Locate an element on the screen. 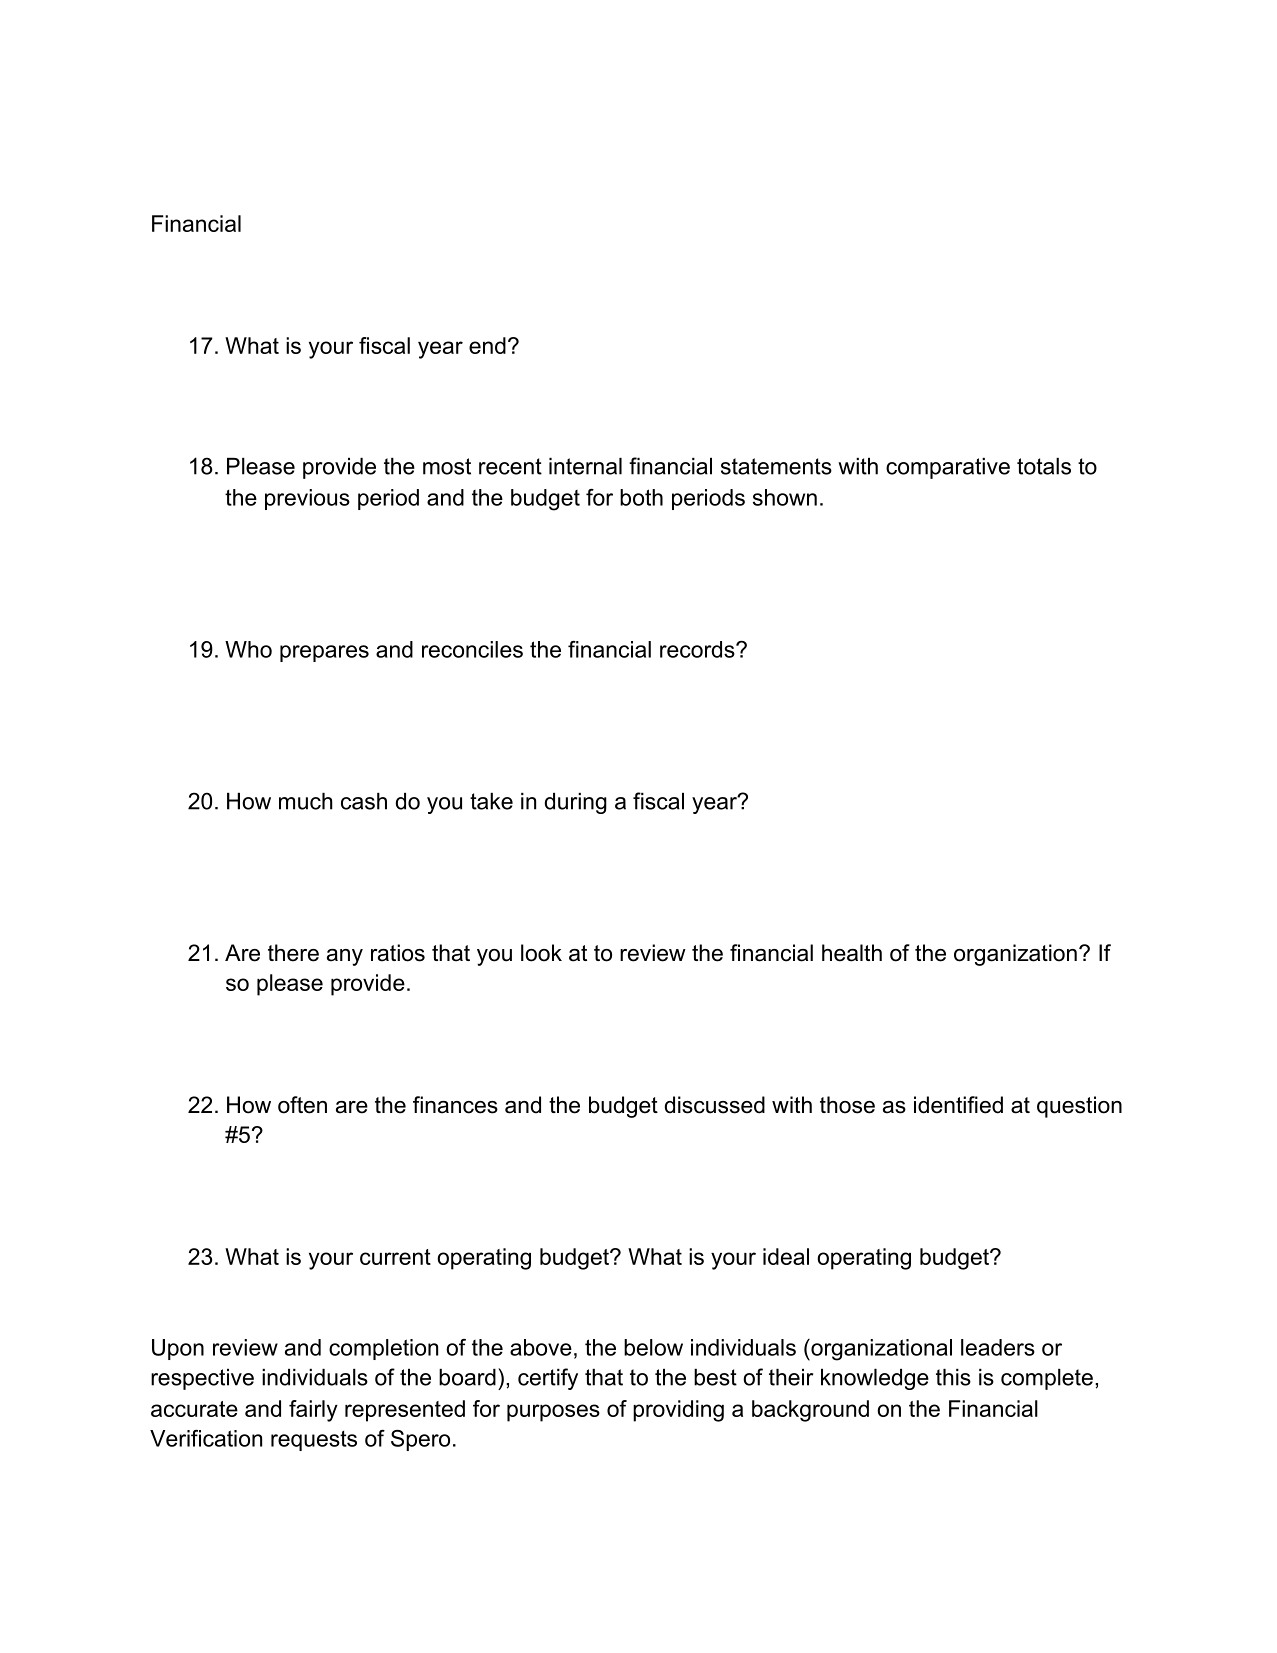  end is located at coordinates (487, 345).
